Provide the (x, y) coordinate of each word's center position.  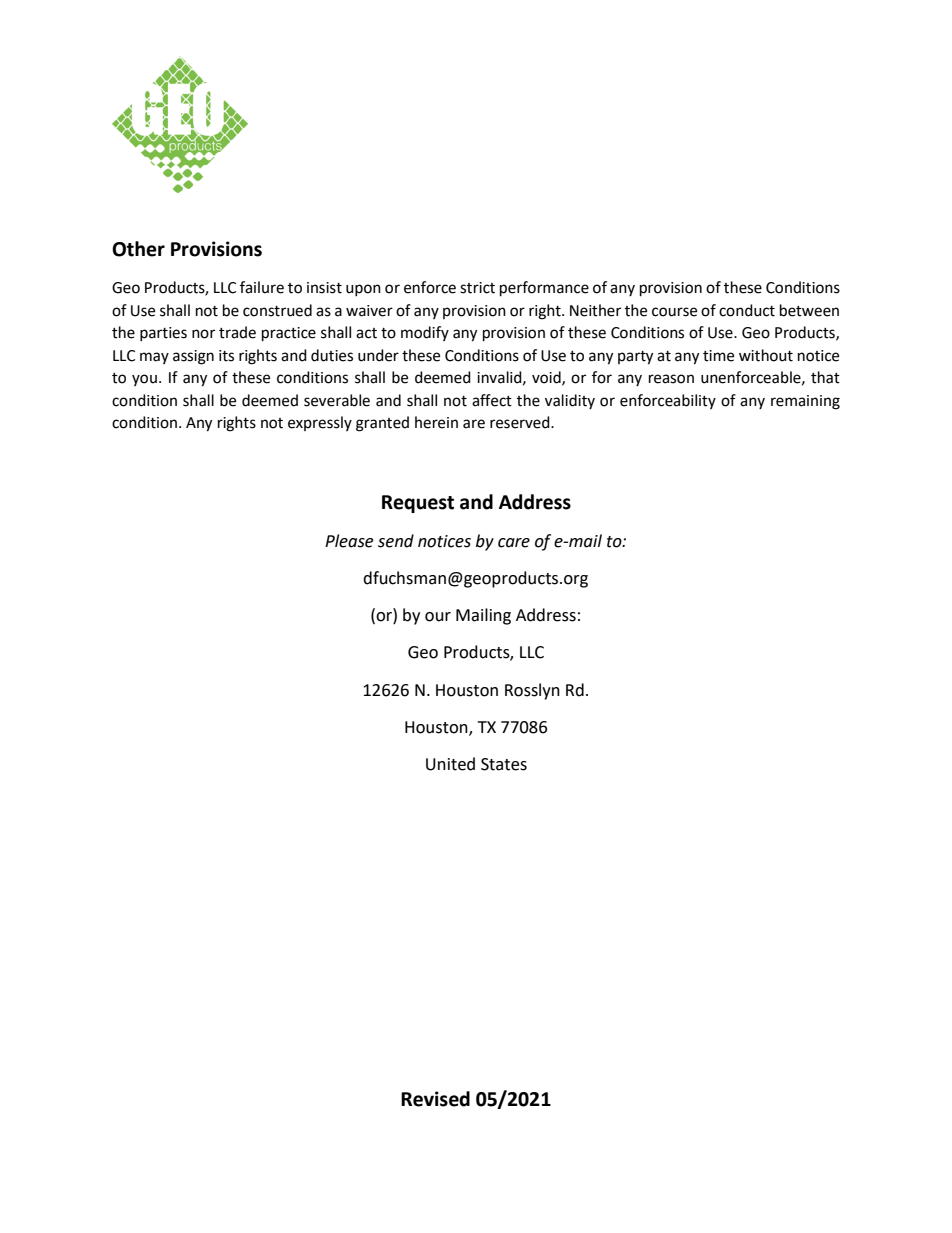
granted (382, 424)
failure (262, 287)
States (504, 764)
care (514, 543)
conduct (747, 310)
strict (477, 288)
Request (418, 504)
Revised (435, 1099)
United (450, 764)
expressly (320, 423)
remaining (805, 402)
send (396, 541)
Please (349, 541)
